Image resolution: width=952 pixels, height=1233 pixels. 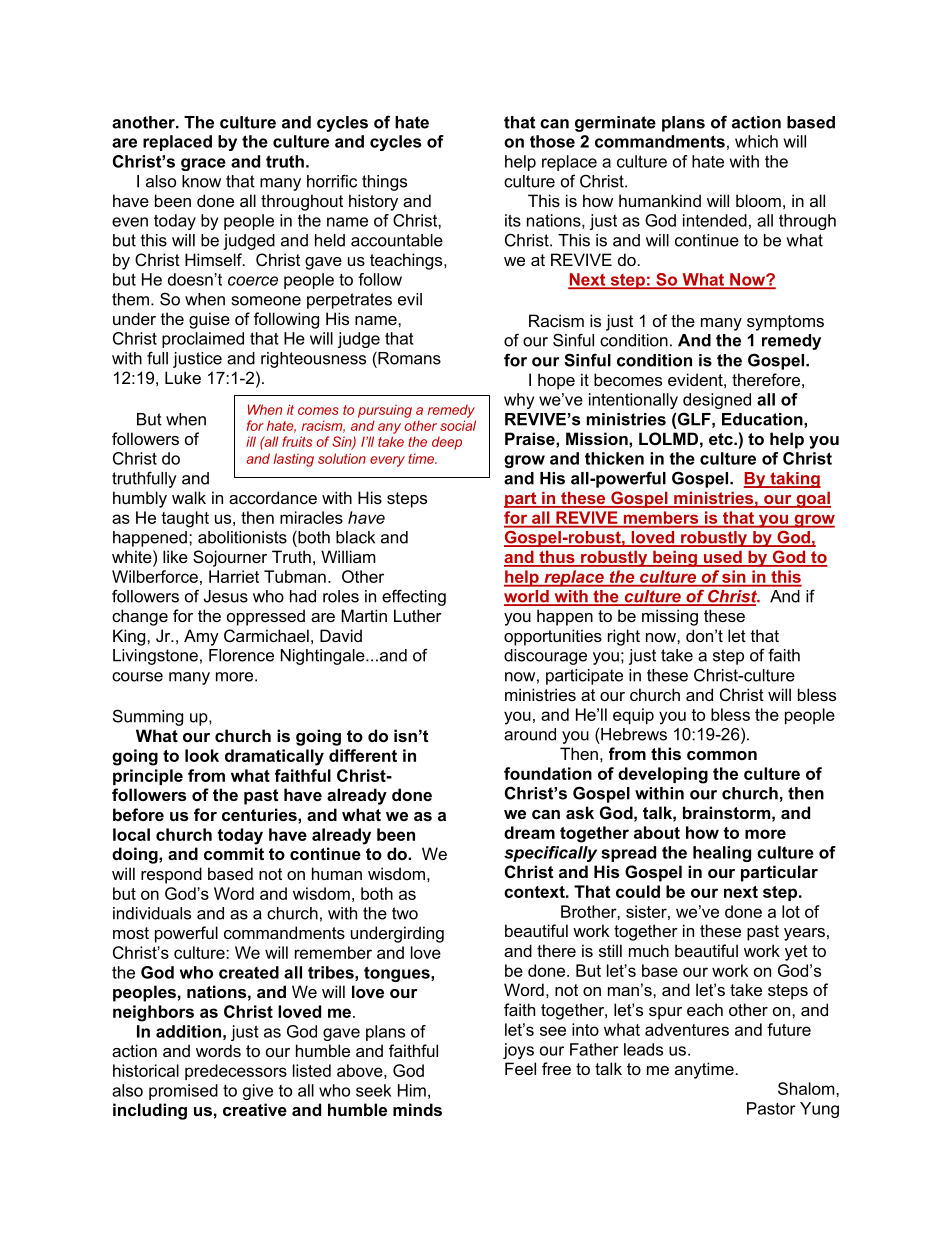 What do you see at coordinates (203, 164) in the page?
I see `grace` at bounding box center [203, 164].
